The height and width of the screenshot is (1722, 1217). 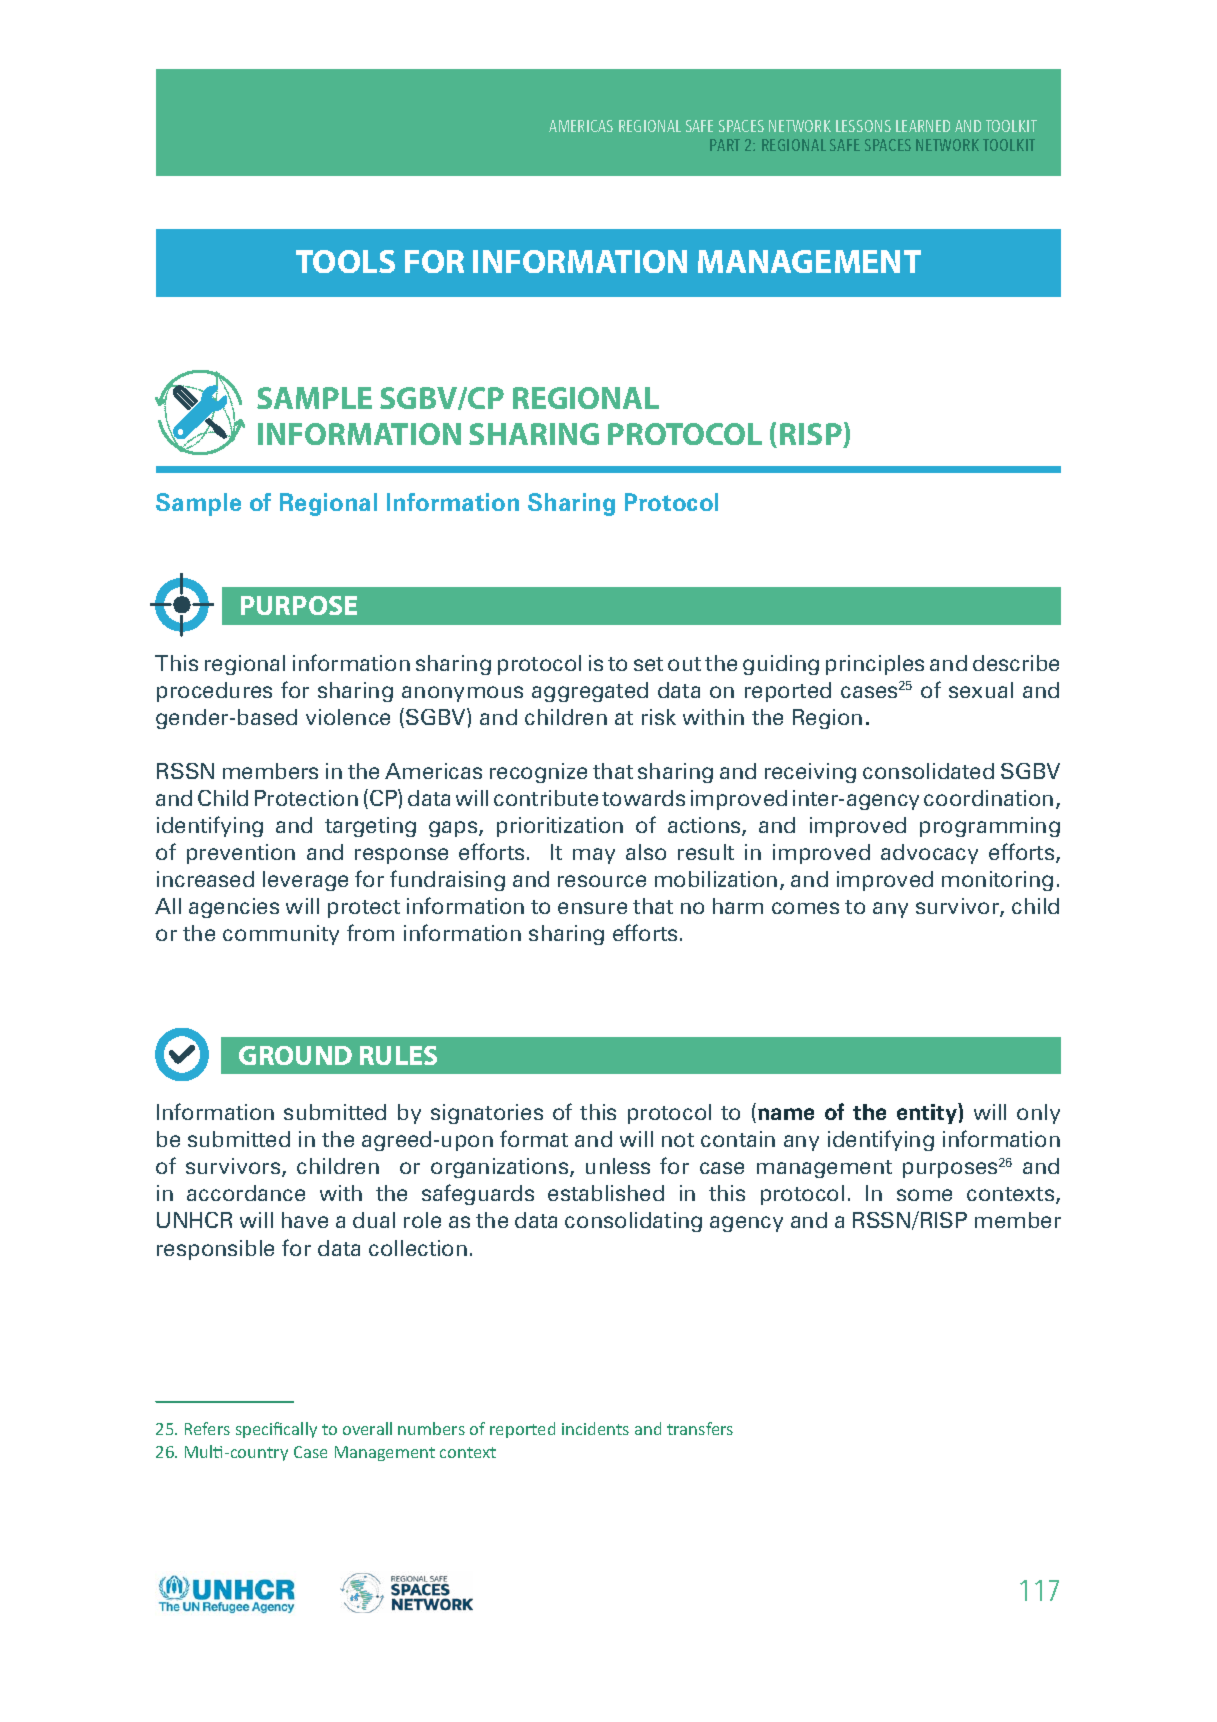 I want to click on monitoring, so click(x=997, y=881).
